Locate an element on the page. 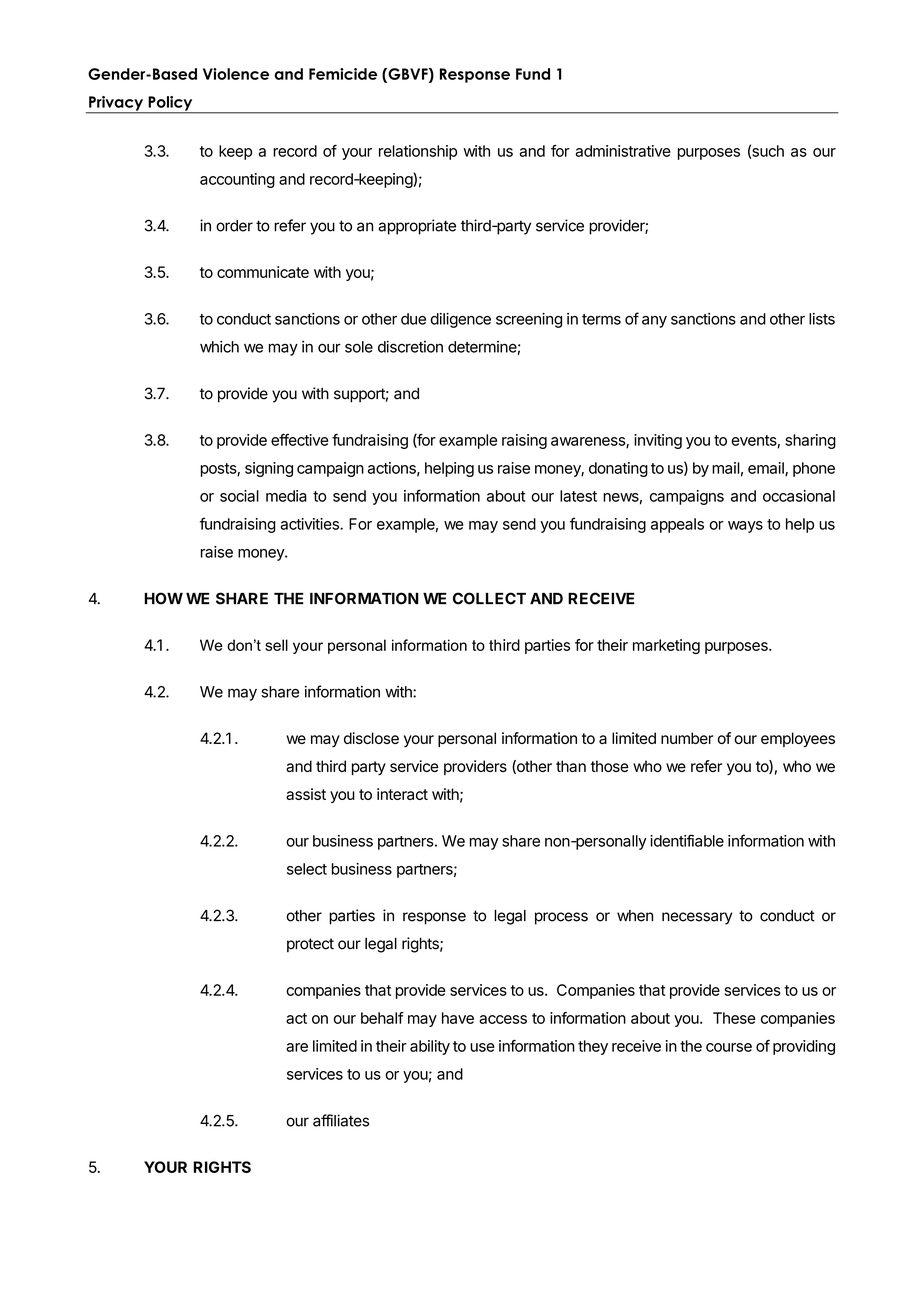 Image resolution: width=924 pixels, height=1308 pixels. COLLECT is located at coordinates (489, 598).
